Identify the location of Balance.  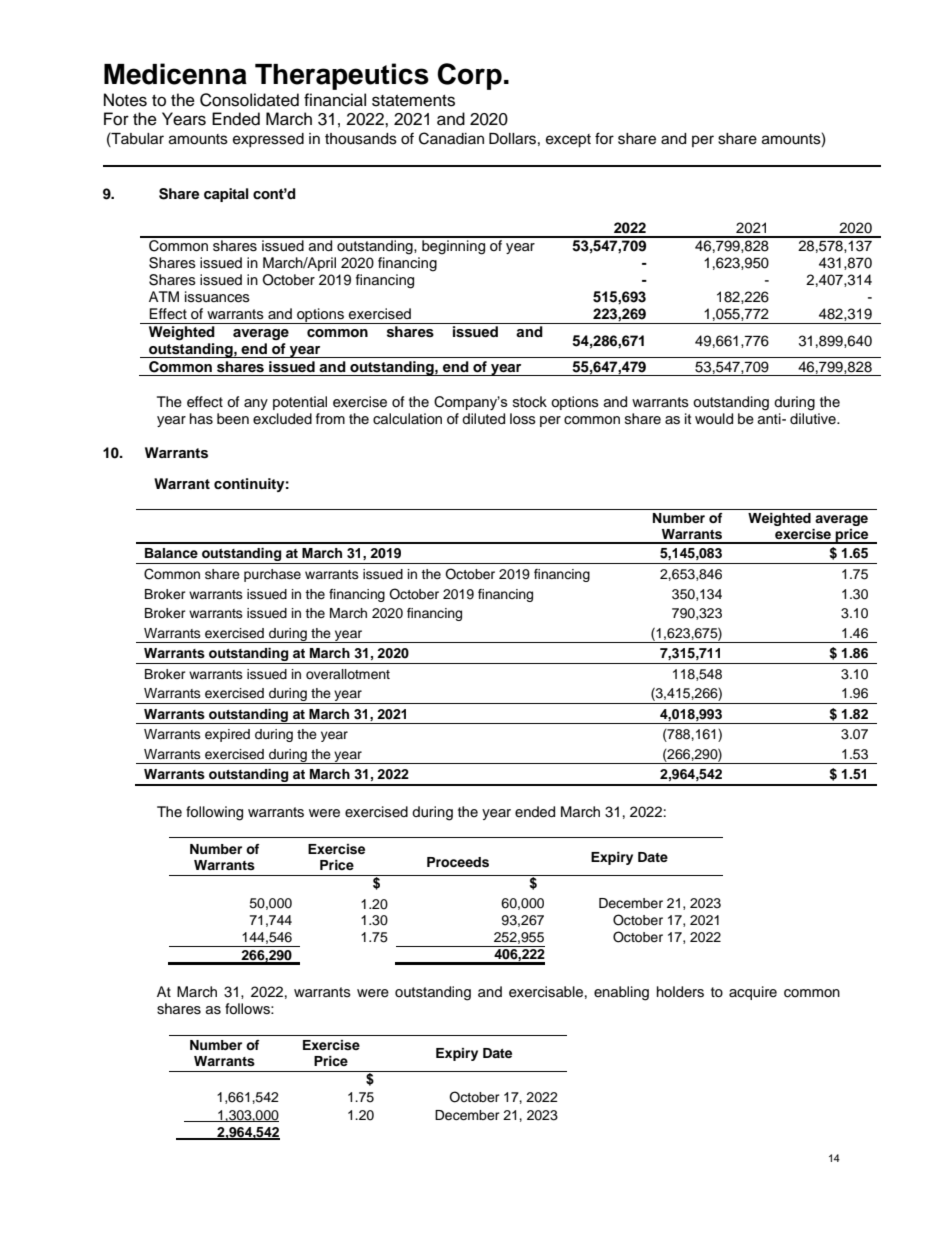
(171, 553).
